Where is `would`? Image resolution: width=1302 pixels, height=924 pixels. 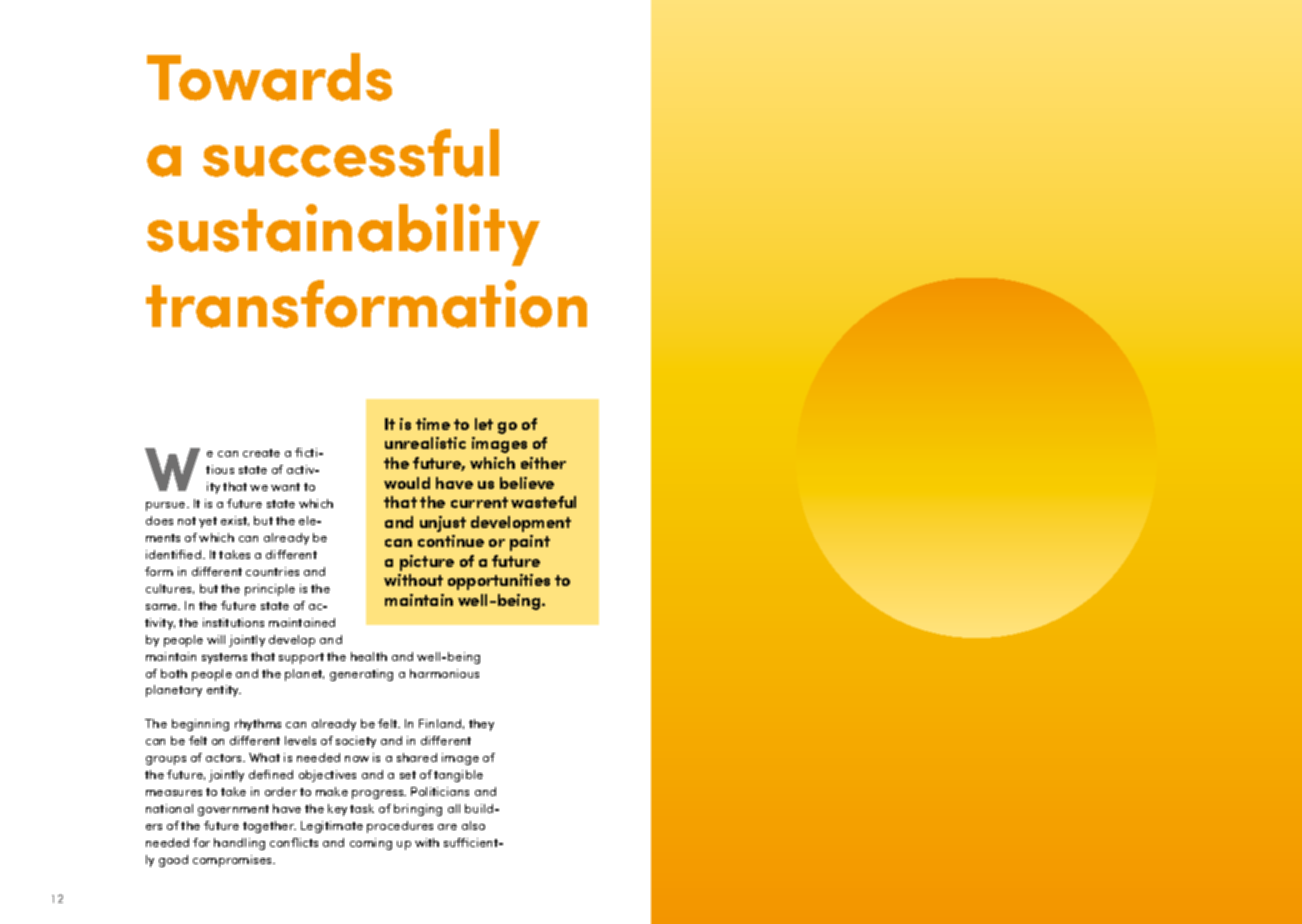 would is located at coordinates (407, 483).
